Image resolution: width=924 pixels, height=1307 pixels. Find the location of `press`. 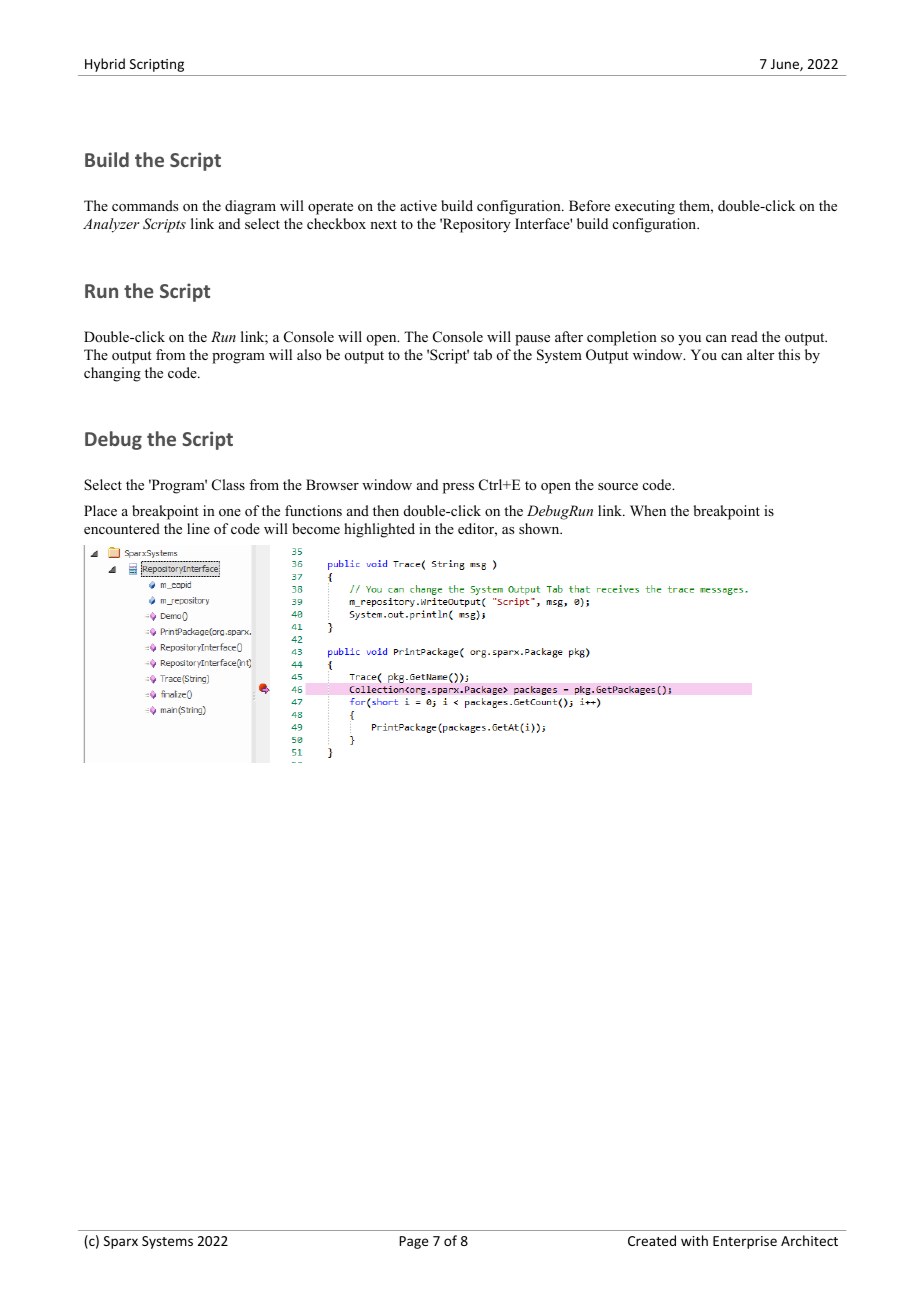

press is located at coordinates (458, 488).
